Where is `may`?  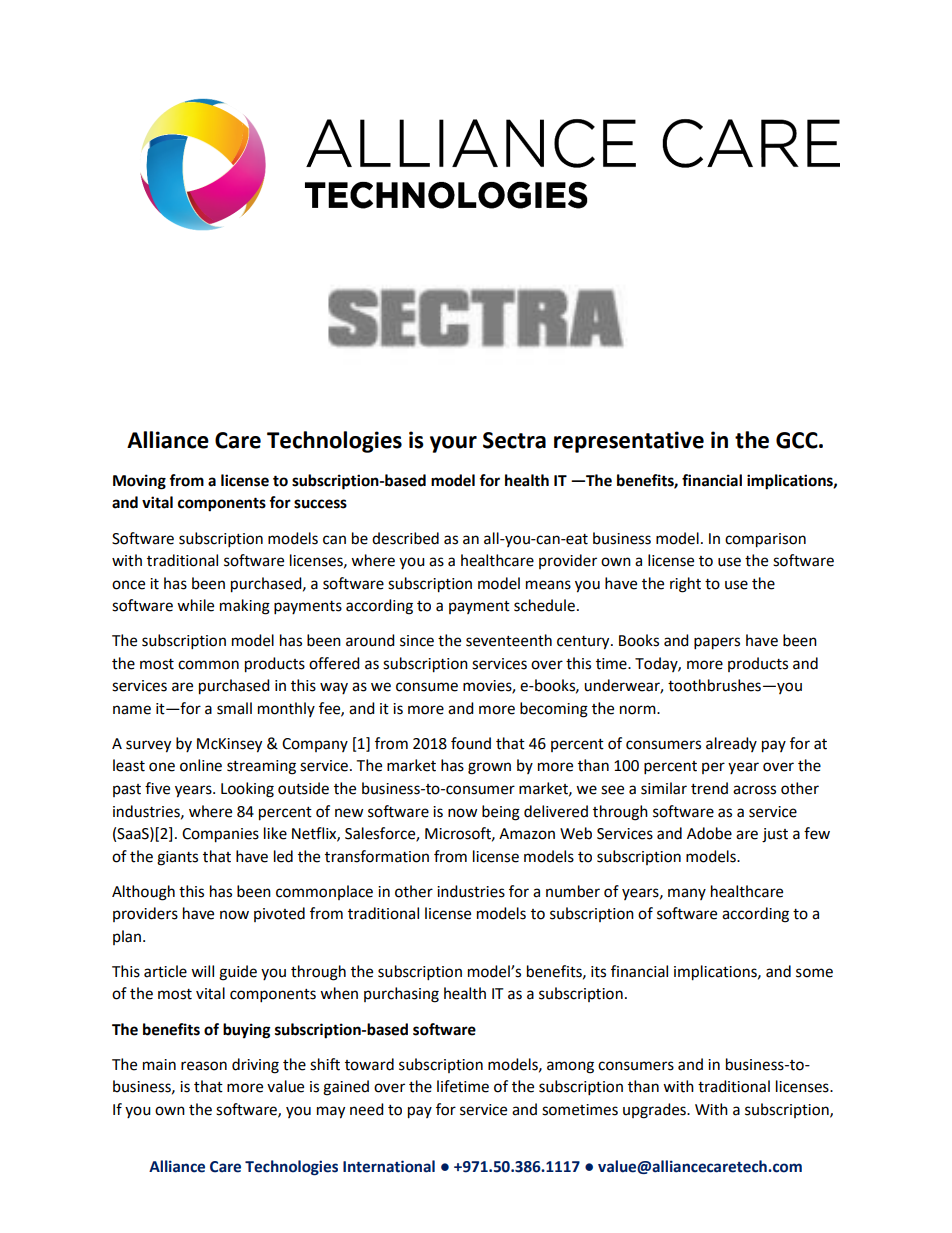 may is located at coordinates (331, 1112).
